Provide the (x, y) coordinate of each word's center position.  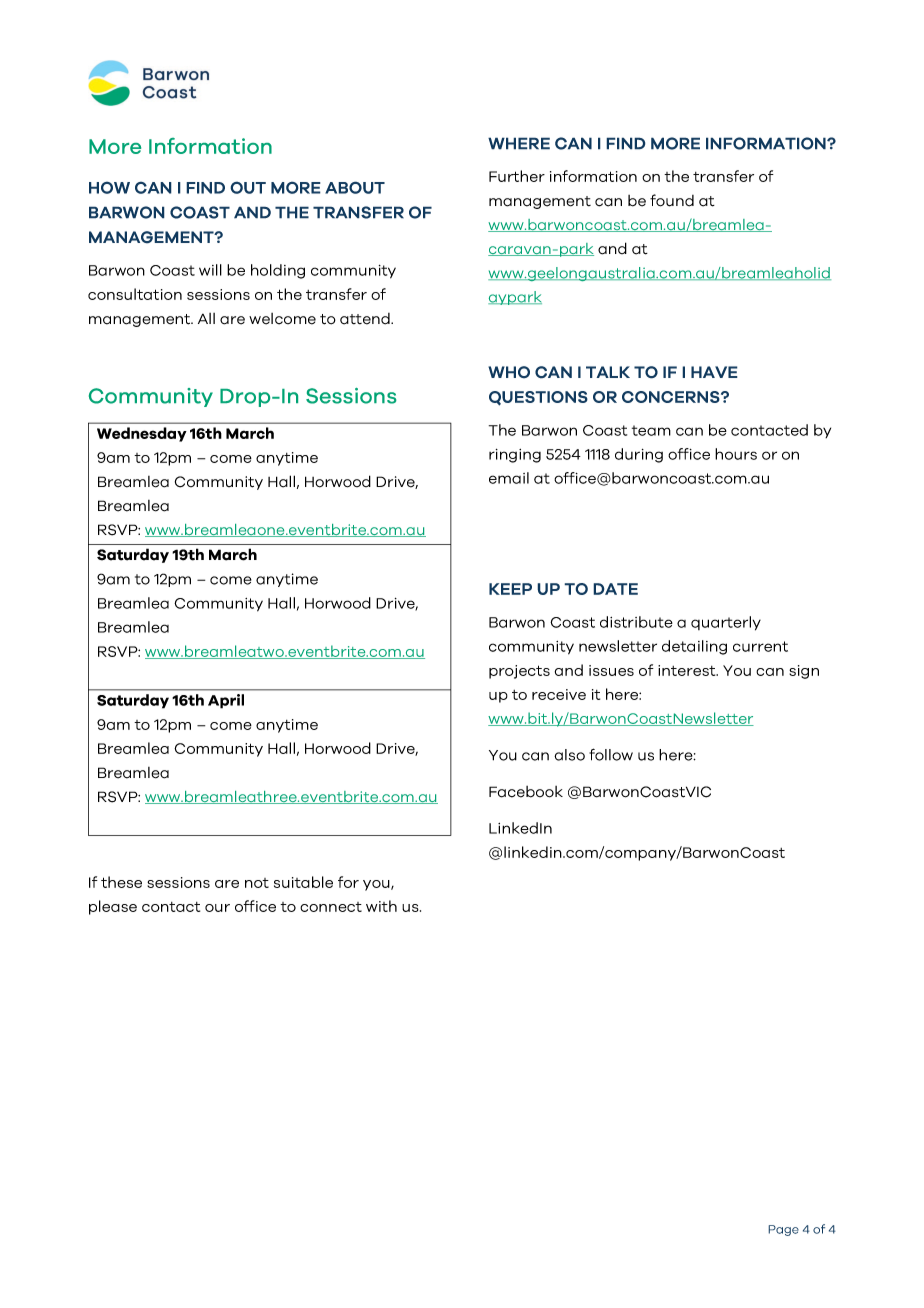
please (113, 907)
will (210, 270)
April (226, 701)
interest (688, 670)
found (672, 200)
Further (517, 176)
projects (519, 672)
